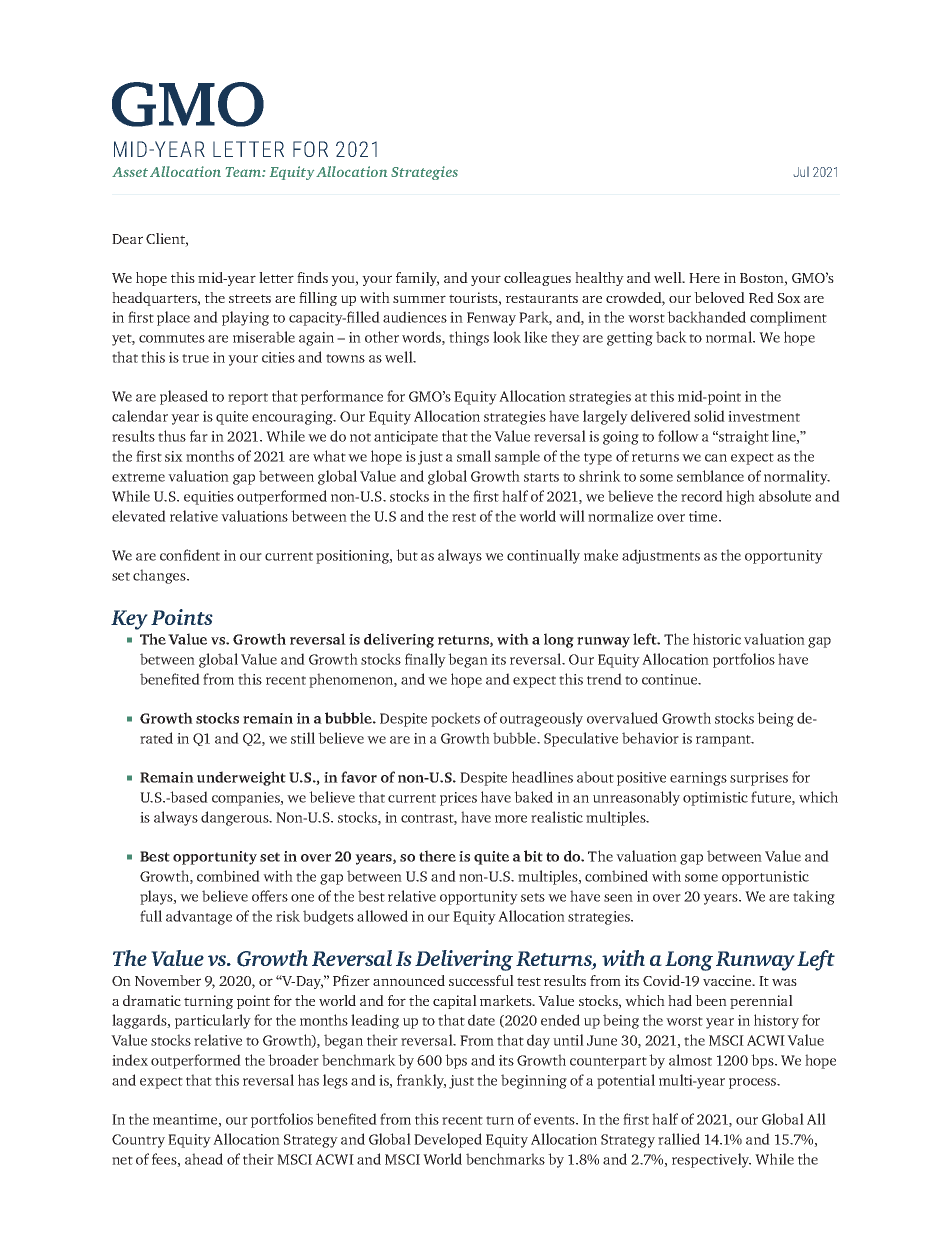 The image size is (952, 1233). Describe the element at coordinates (448, 1140) in the image. I see `Developed` at that location.
